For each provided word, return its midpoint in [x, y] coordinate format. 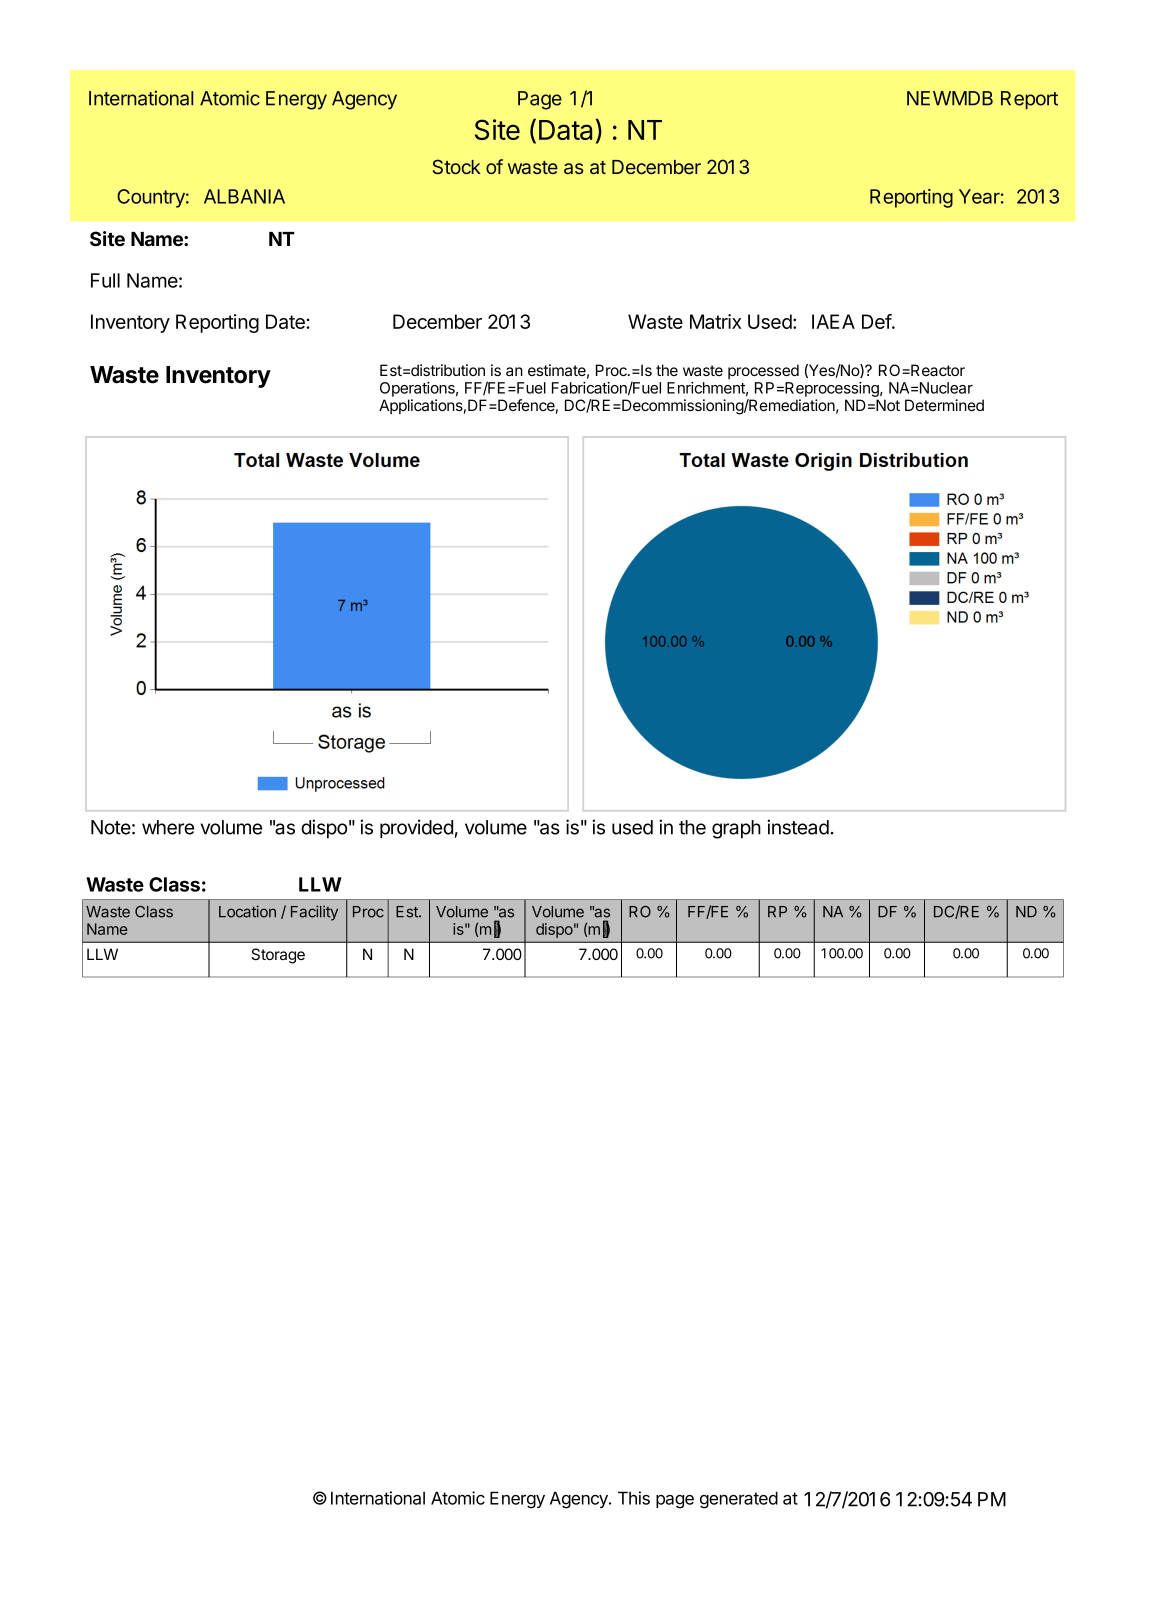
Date [285, 321]
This [634, 1498]
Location [247, 911]
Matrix [715, 321]
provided [416, 829]
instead [798, 827]
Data [565, 130]
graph [736, 829]
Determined [944, 405]
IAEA [833, 321]
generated [739, 1500]
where [168, 827]
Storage [278, 956]
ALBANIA [244, 196]
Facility [314, 913]
